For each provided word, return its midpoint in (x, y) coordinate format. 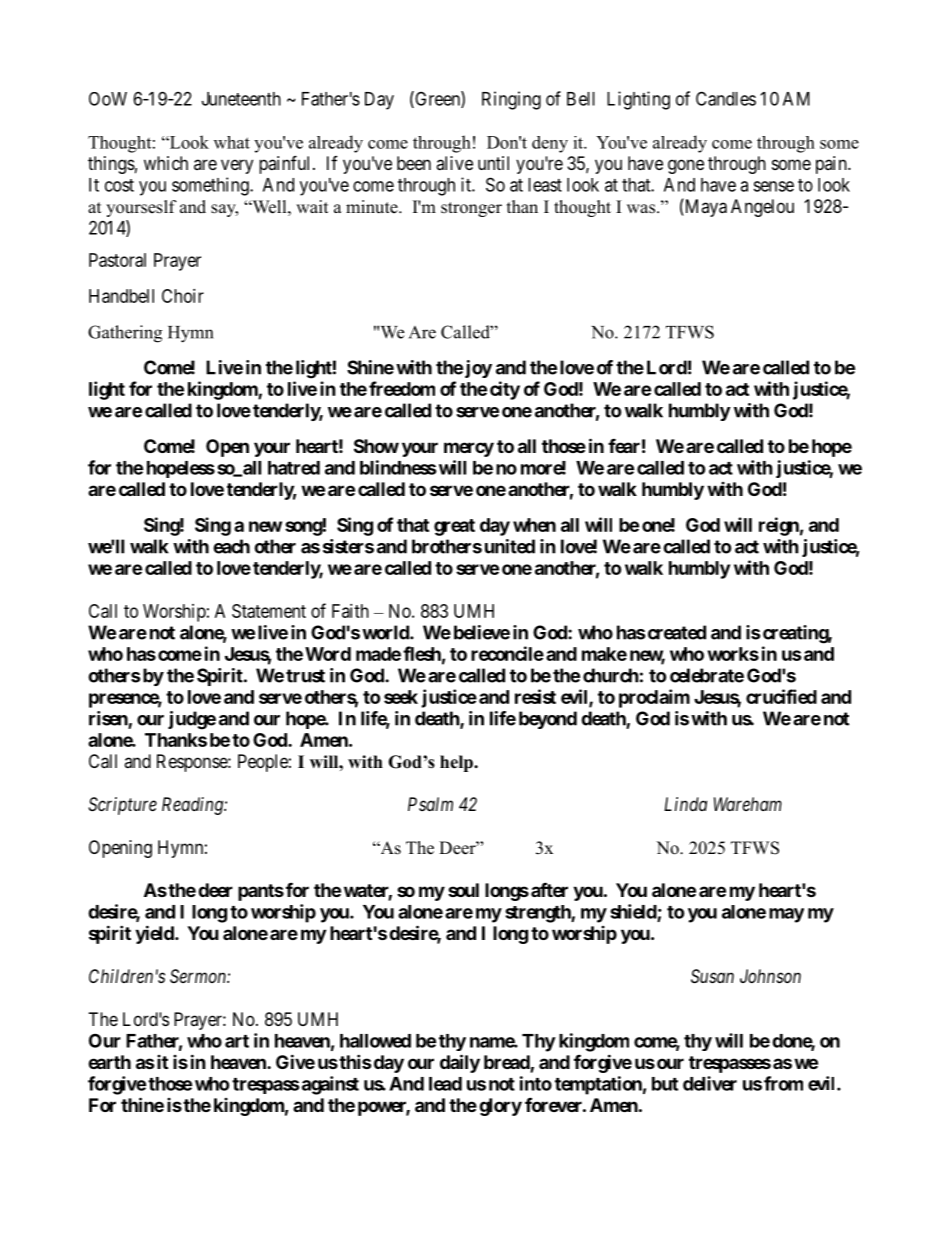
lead (445, 1084)
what (232, 142)
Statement (269, 611)
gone (686, 166)
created (677, 632)
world (386, 632)
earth (109, 1062)
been (414, 163)
